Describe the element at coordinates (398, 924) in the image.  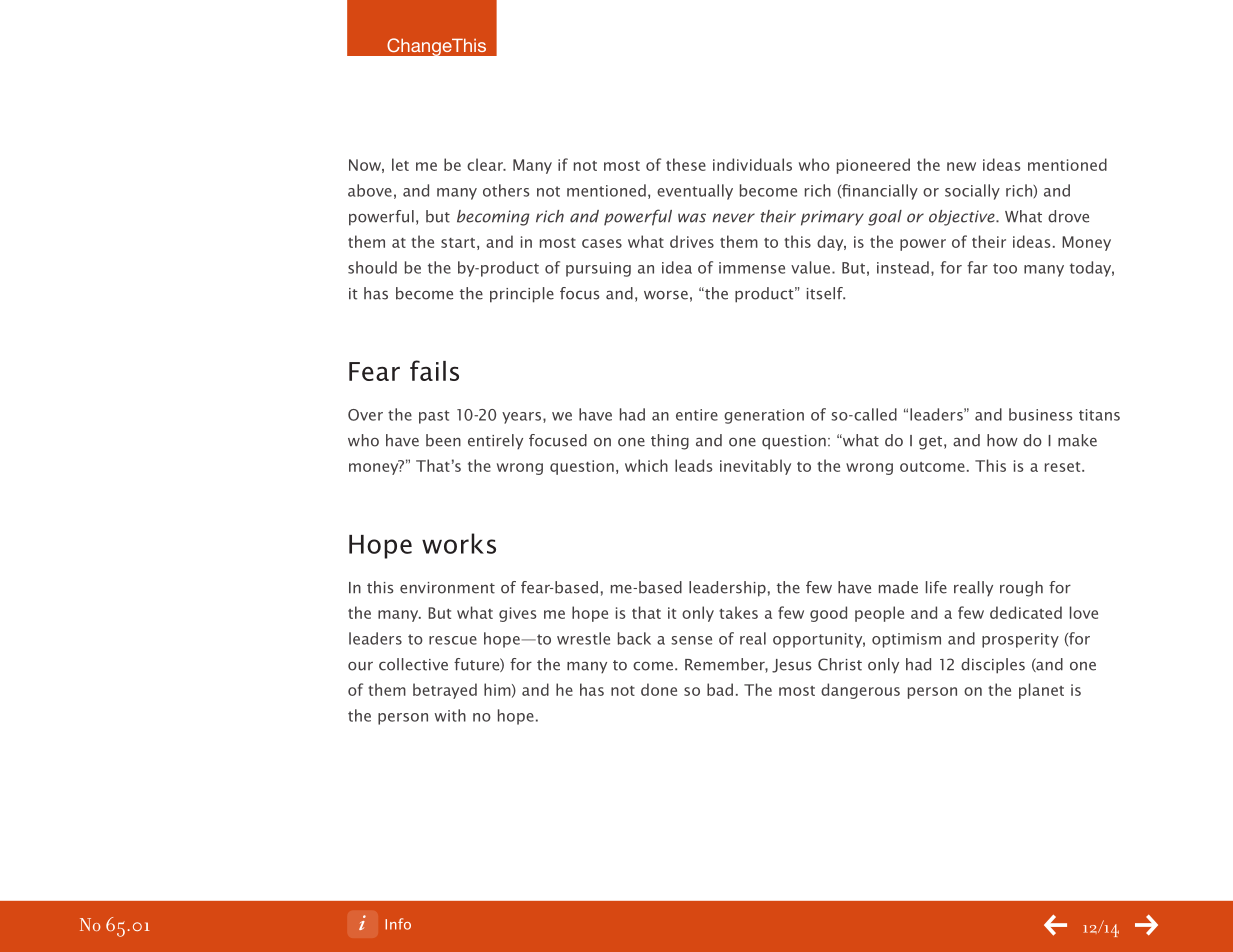
I see `Info` at that location.
